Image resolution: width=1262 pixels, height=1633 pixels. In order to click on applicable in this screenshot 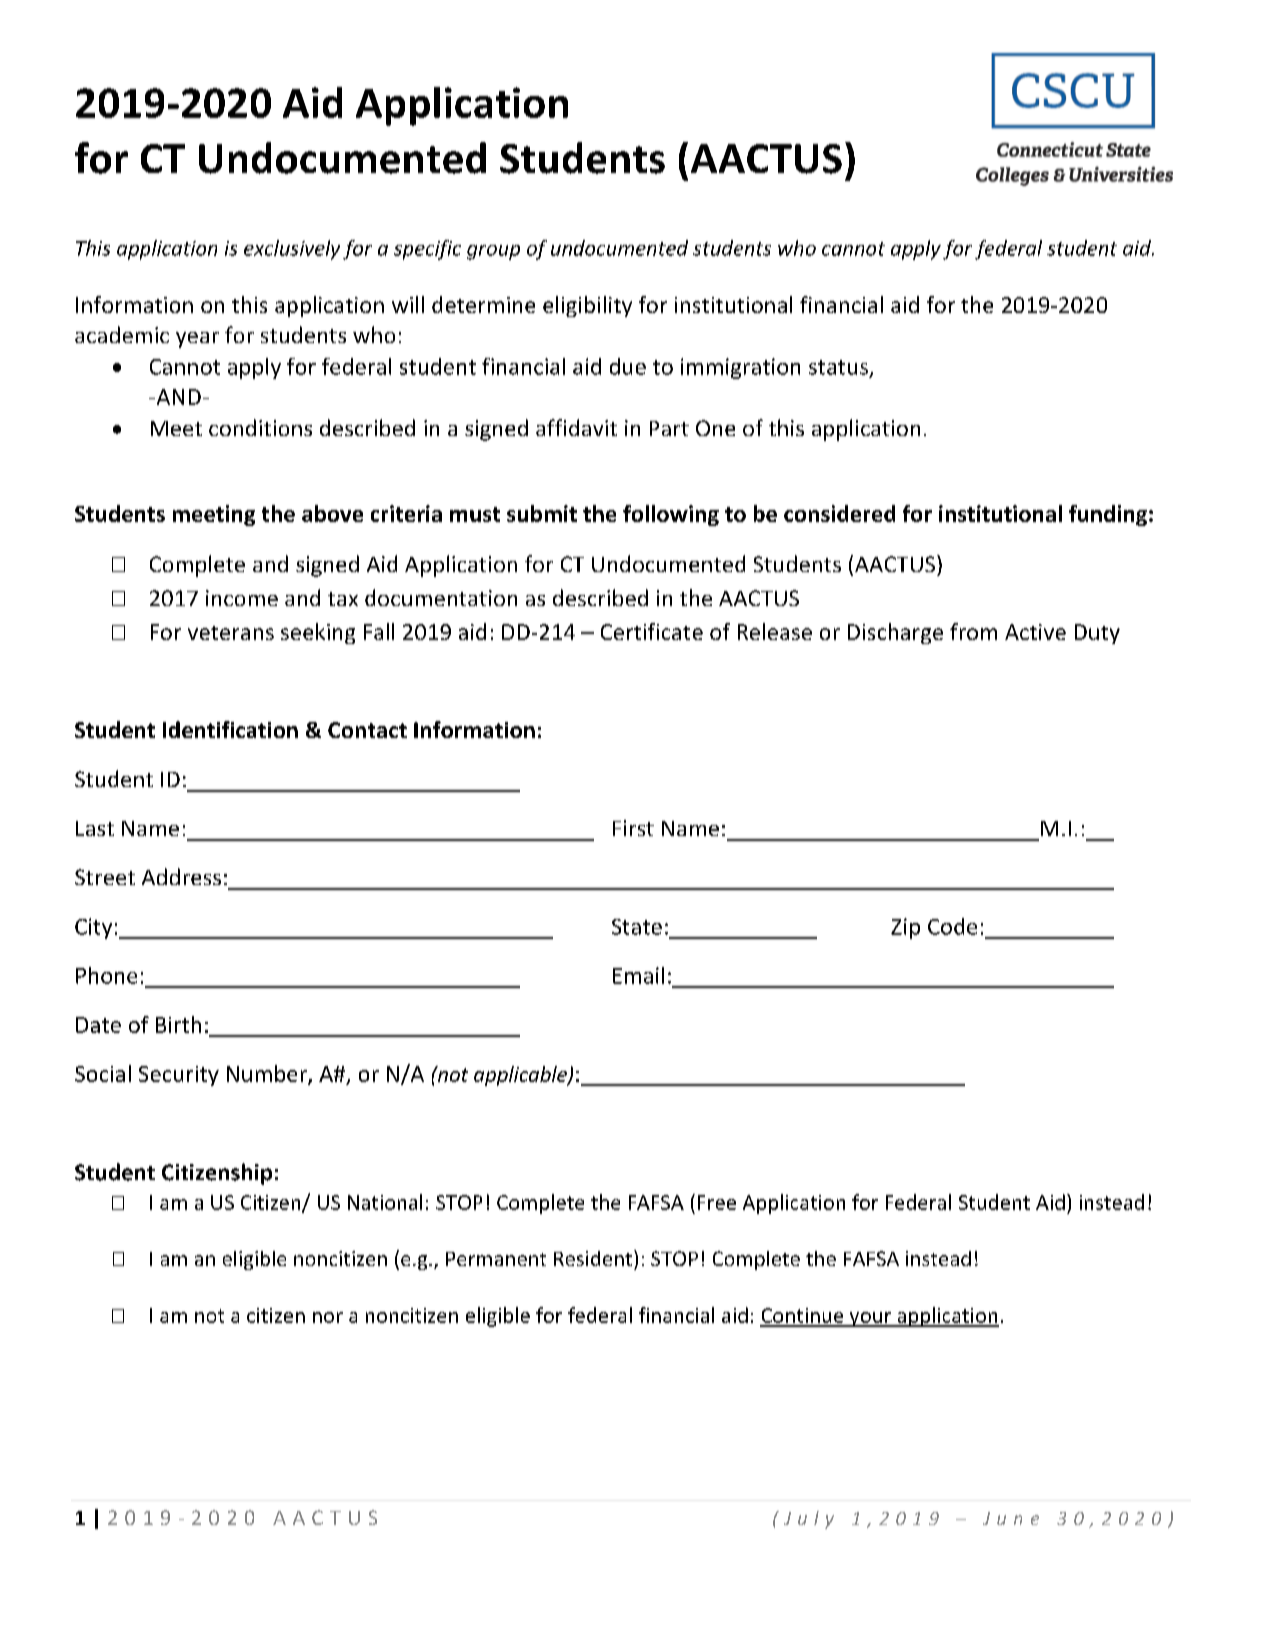, I will do `click(521, 1076)`.
